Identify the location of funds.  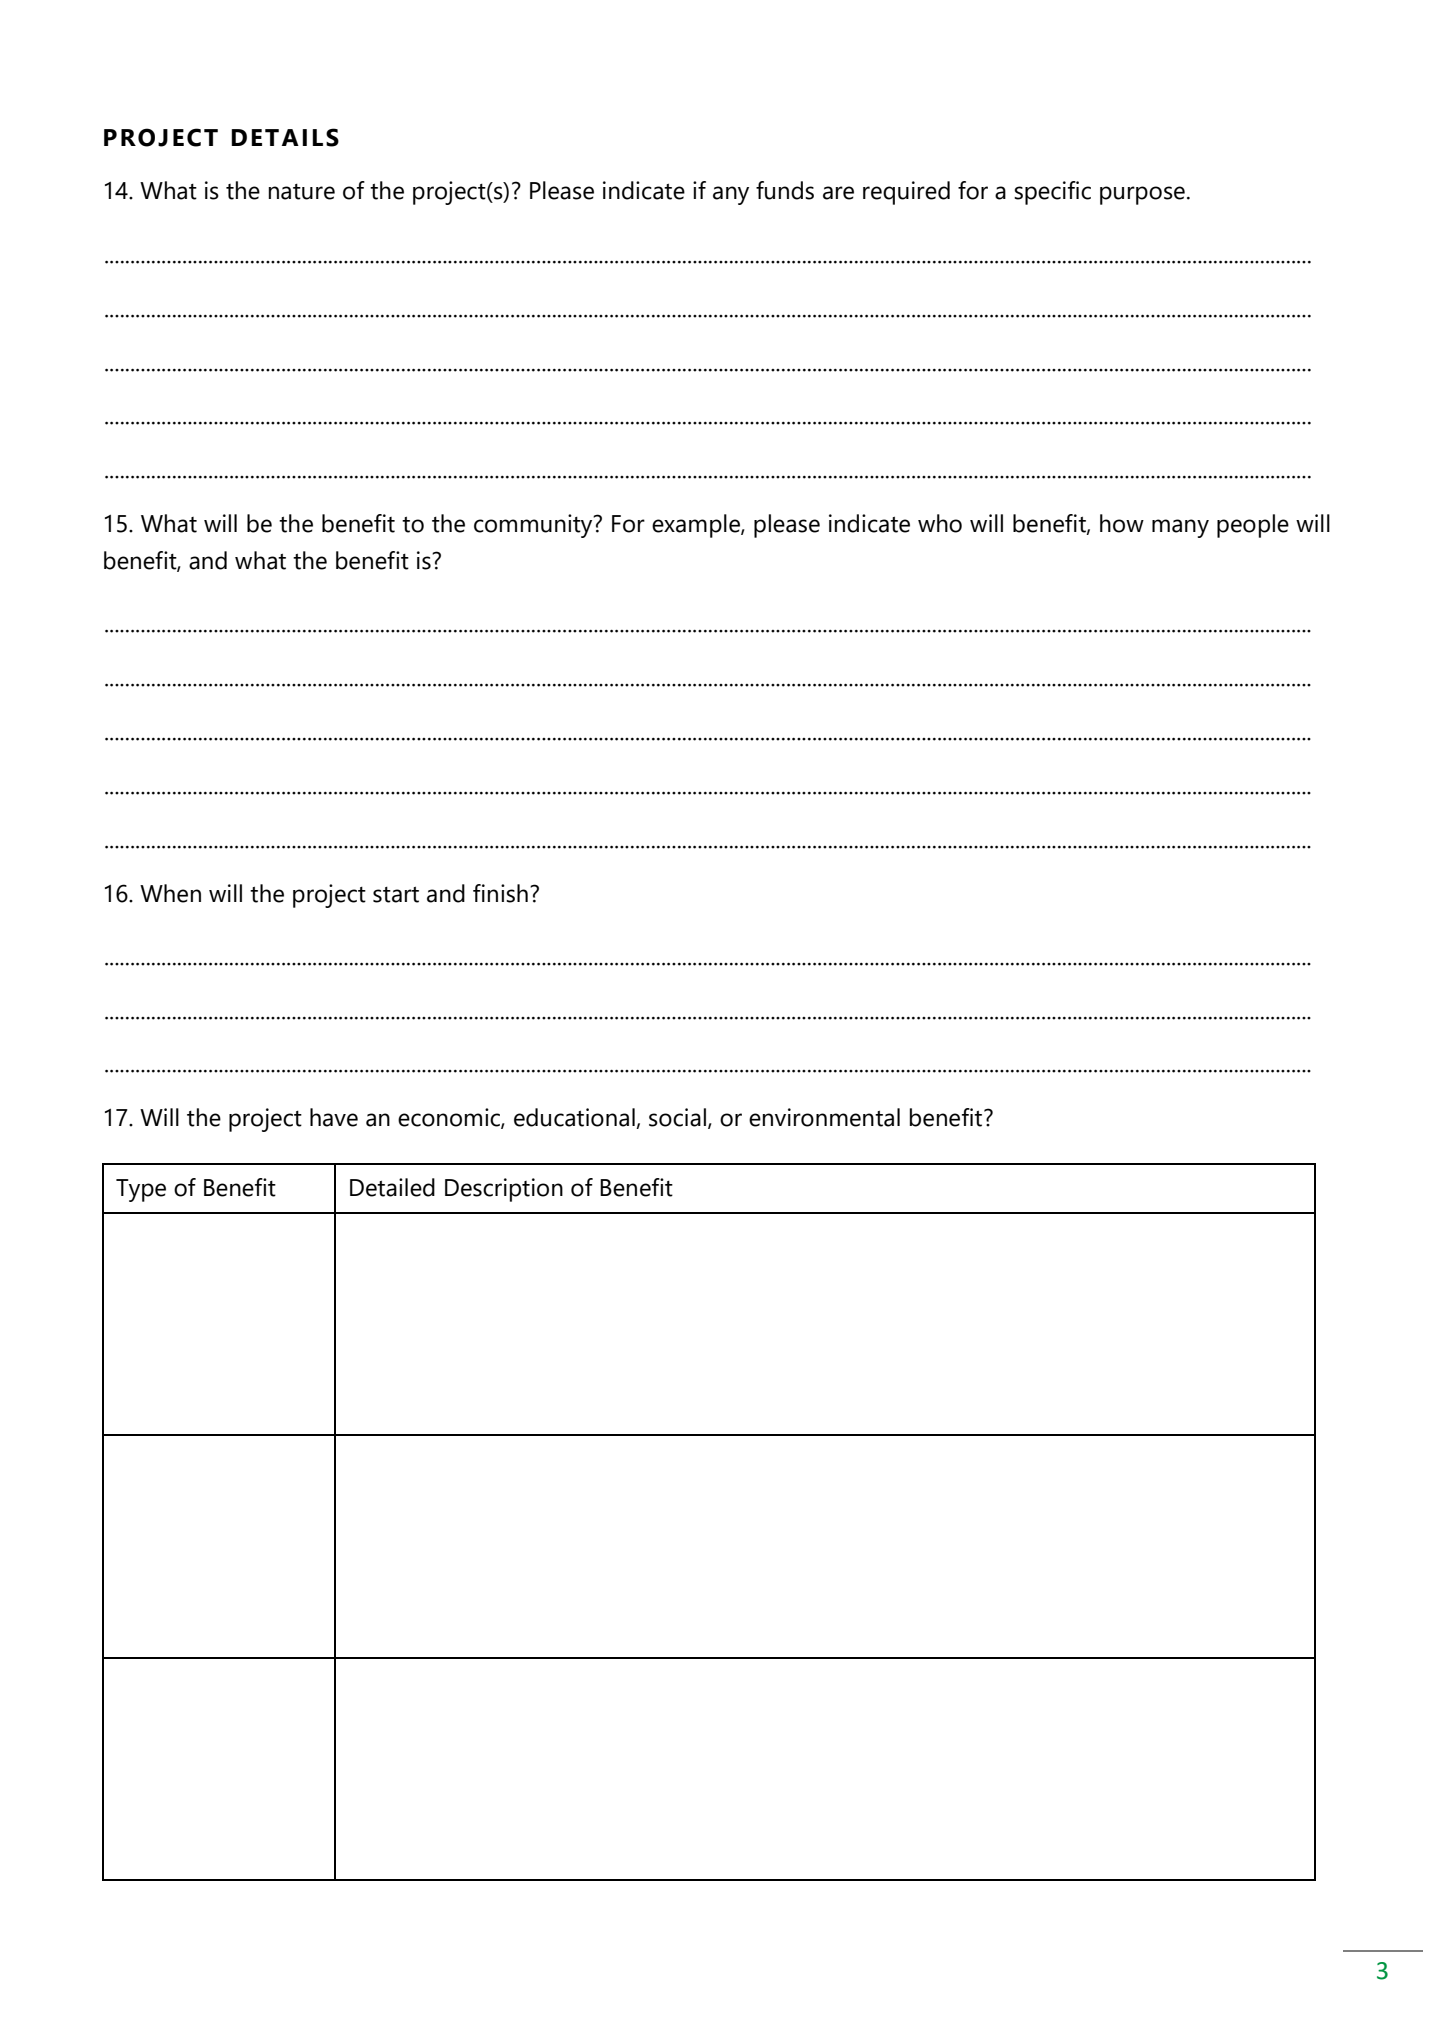
(785, 190).
